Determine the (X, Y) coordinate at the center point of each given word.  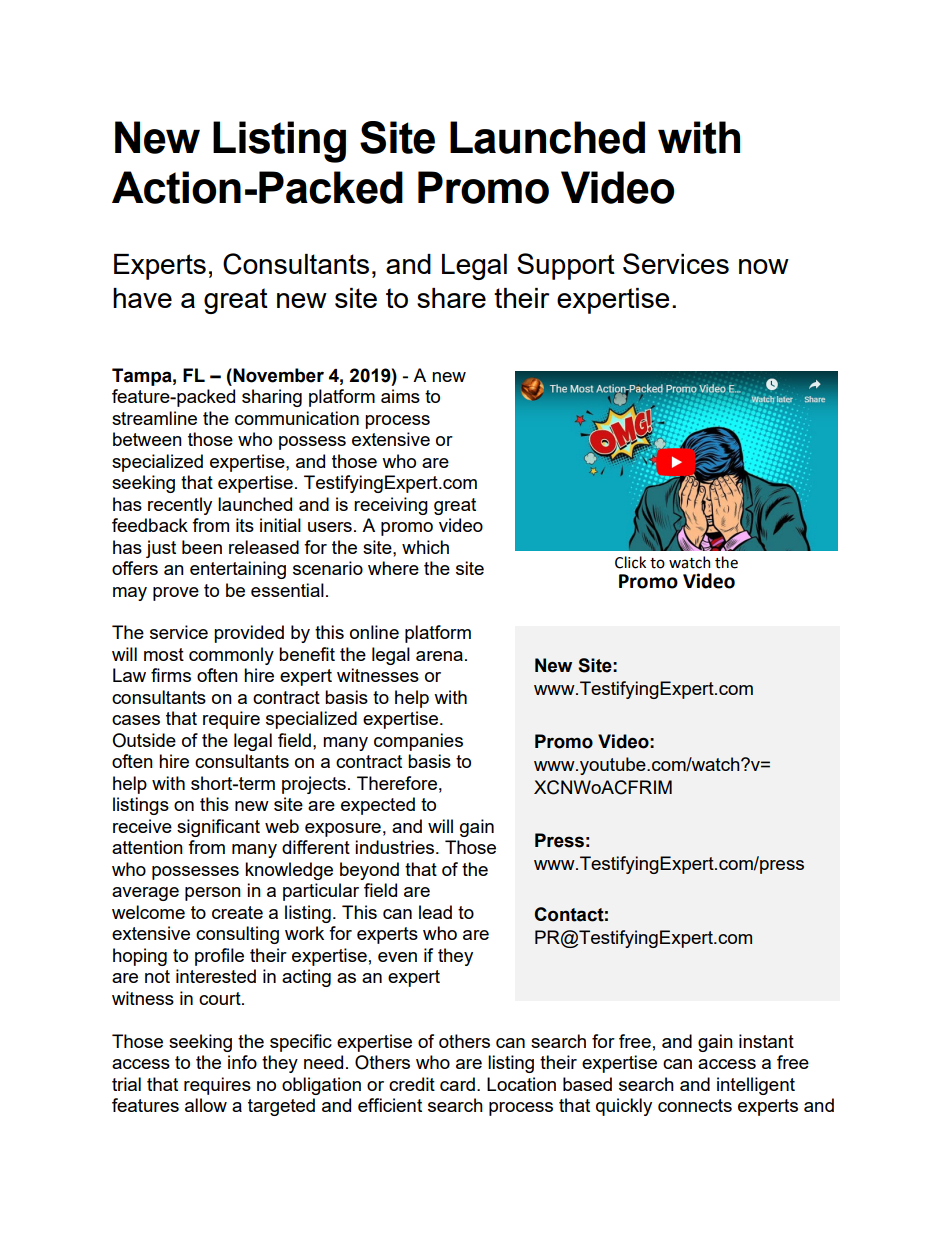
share (451, 298)
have (142, 298)
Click (630, 562)
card (457, 1084)
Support (566, 266)
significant (218, 828)
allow (206, 1105)
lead (435, 912)
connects (695, 1105)
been (202, 547)
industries (394, 847)
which (425, 547)
